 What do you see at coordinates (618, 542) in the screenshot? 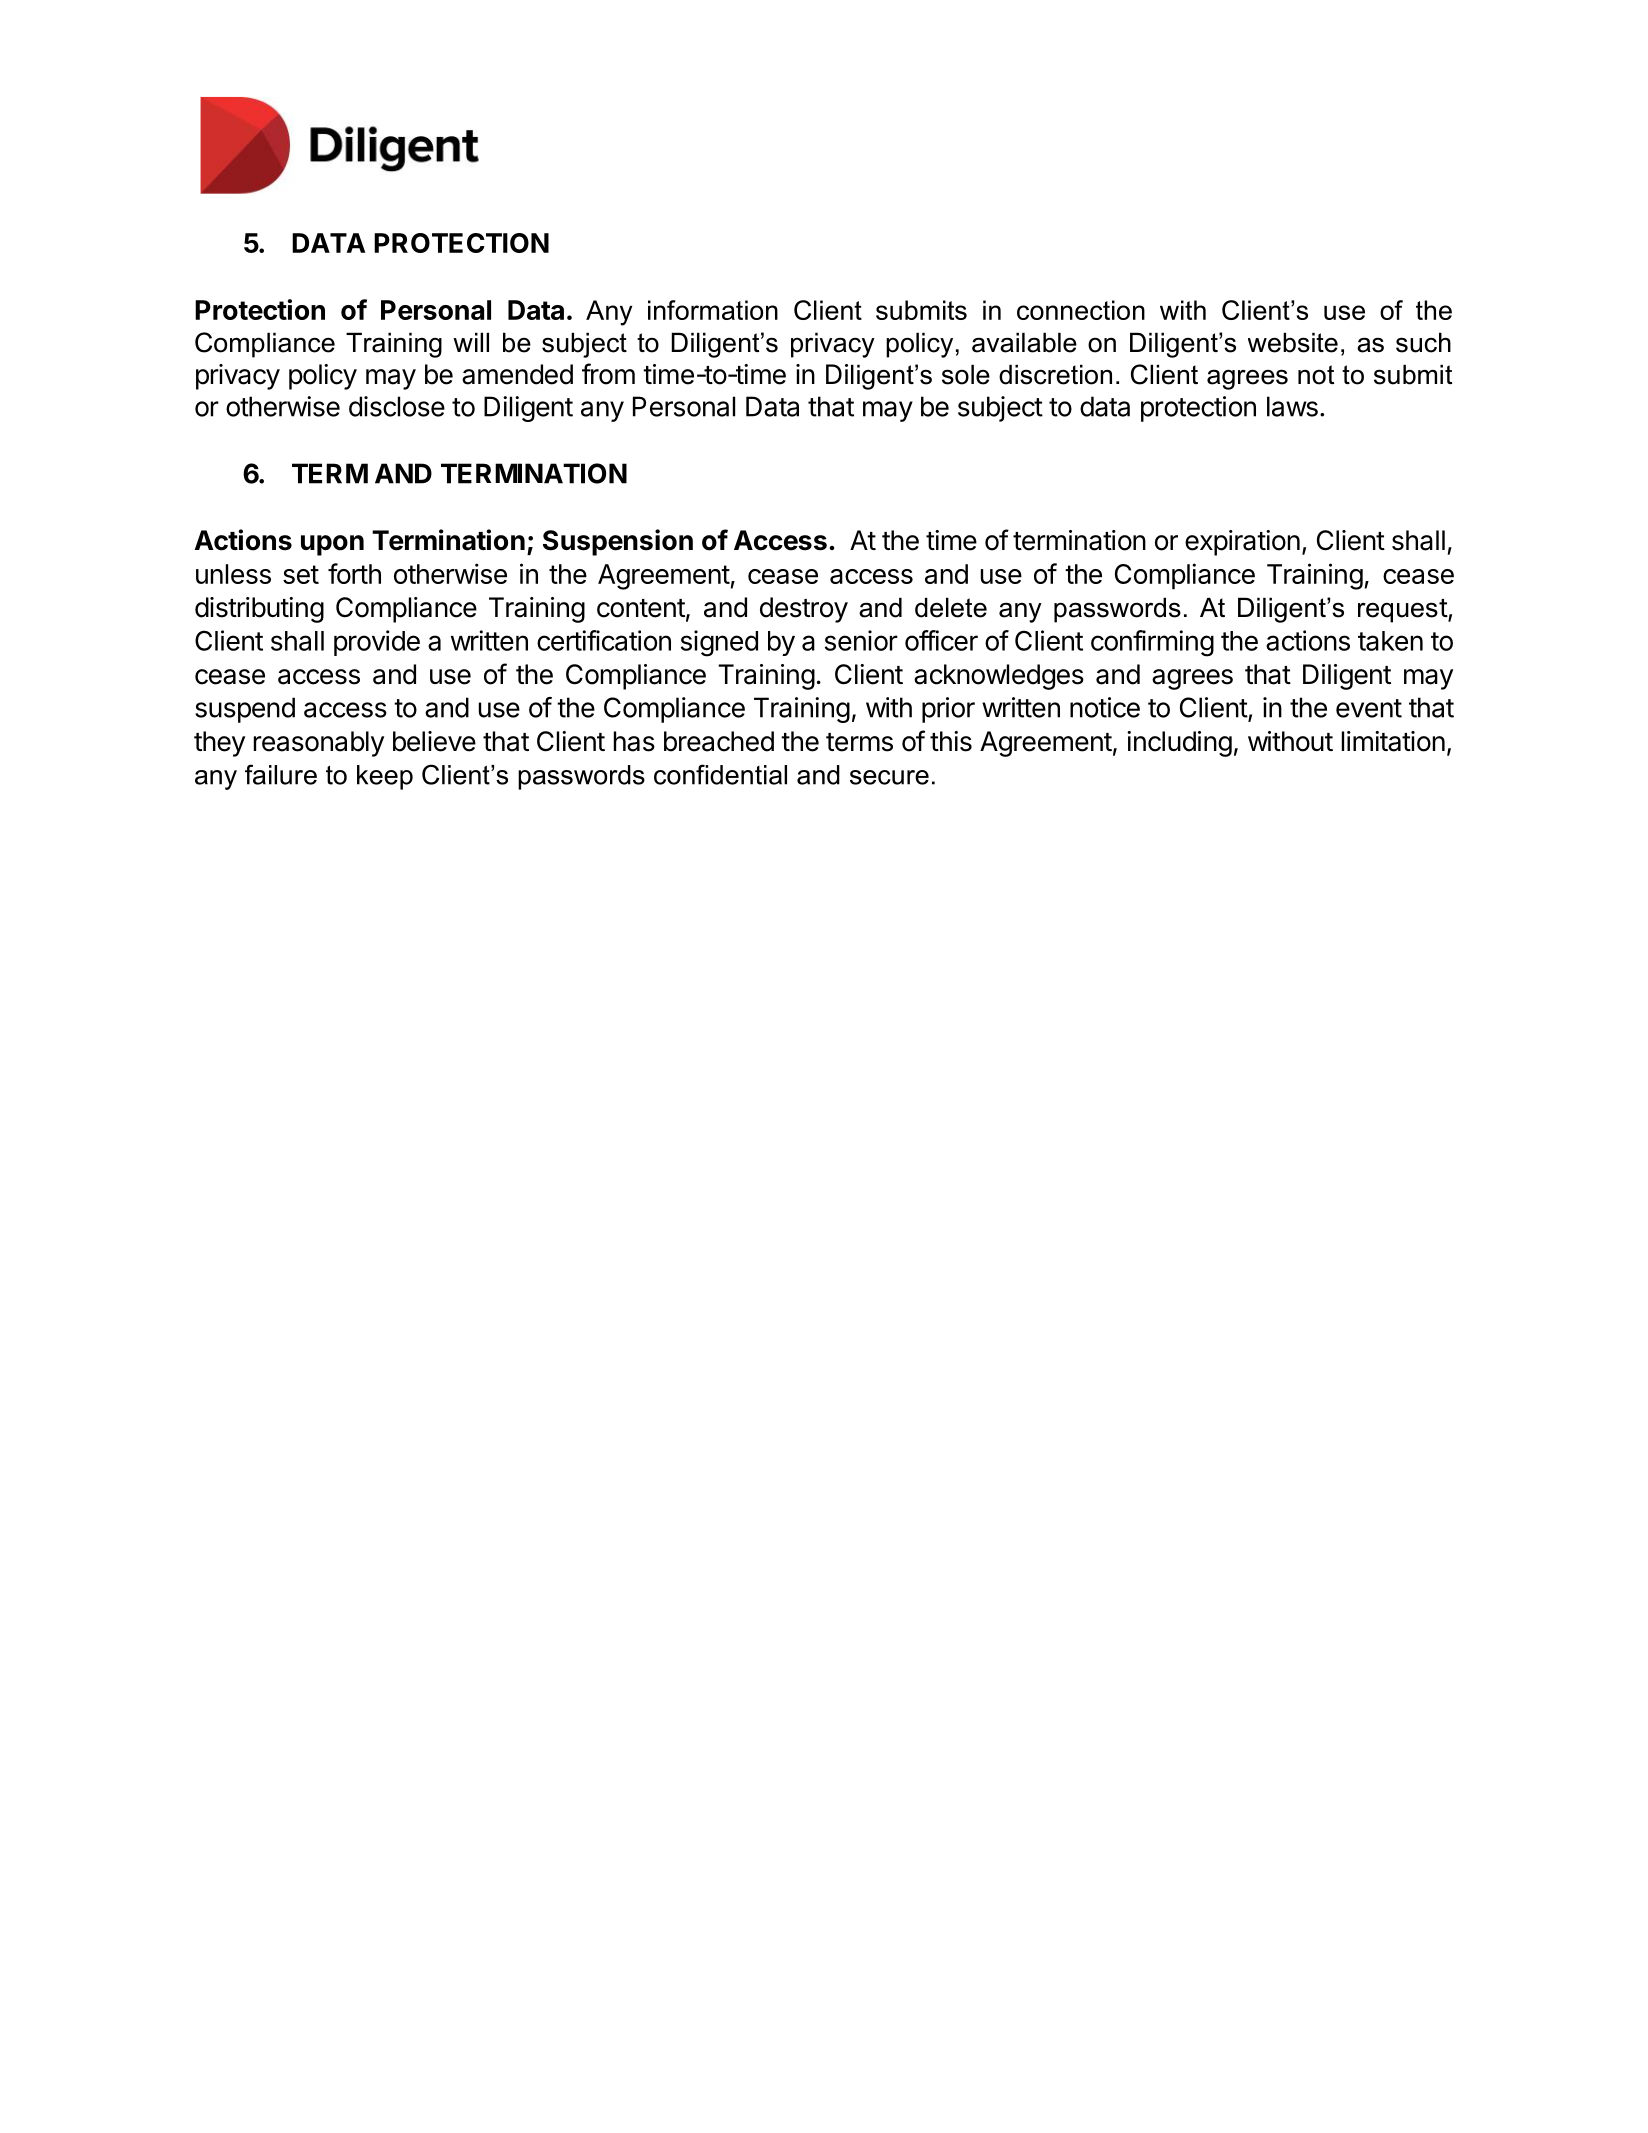
I see `Suspension` at bounding box center [618, 542].
